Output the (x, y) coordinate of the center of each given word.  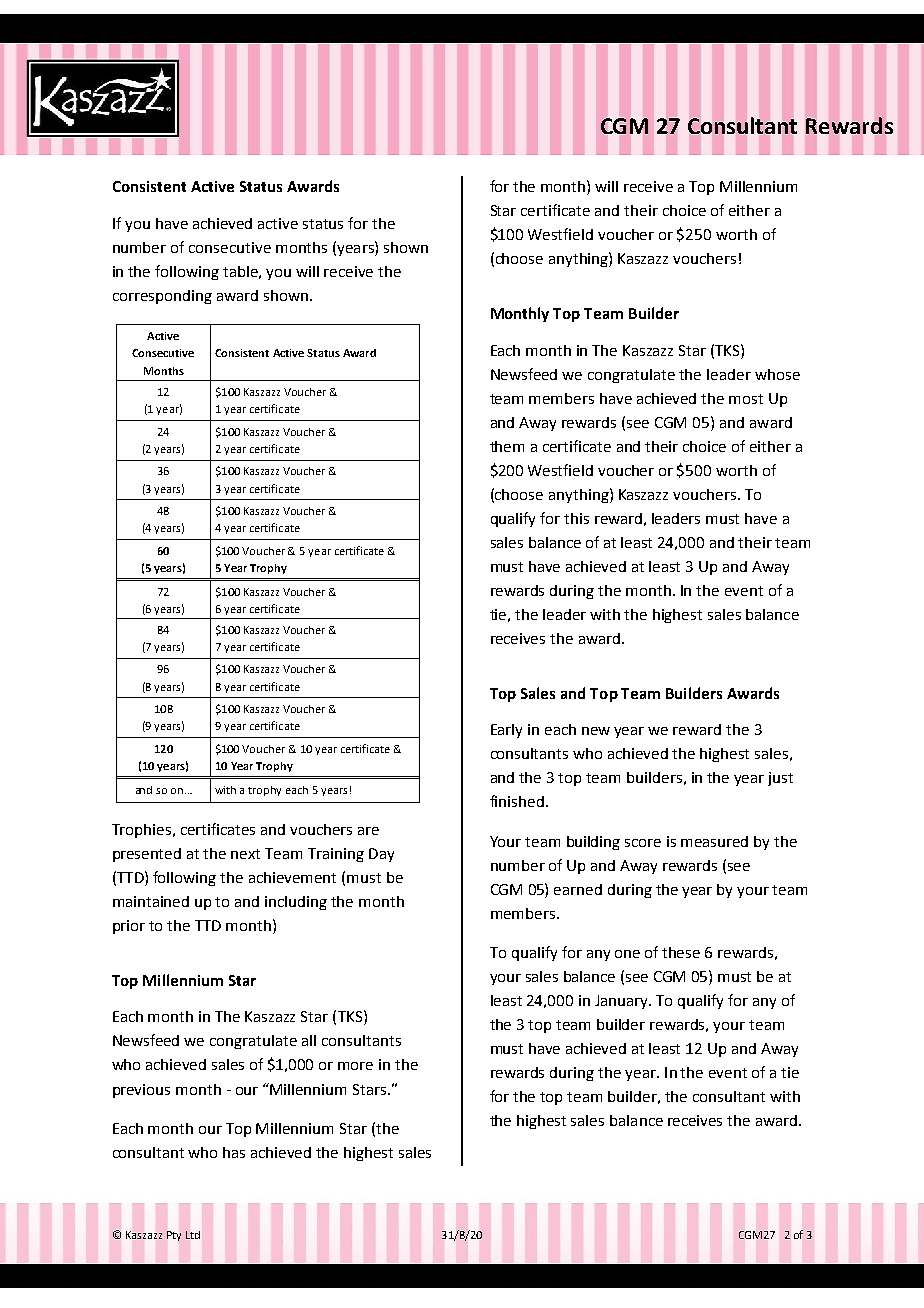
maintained (151, 901)
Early (506, 731)
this (576, 518)
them (507, 446)
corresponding (162, 297)
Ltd (193, 1235)
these (681, 952)
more (355, 1066)
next (245, 854)
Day (381, 855)
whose (777, 374)
